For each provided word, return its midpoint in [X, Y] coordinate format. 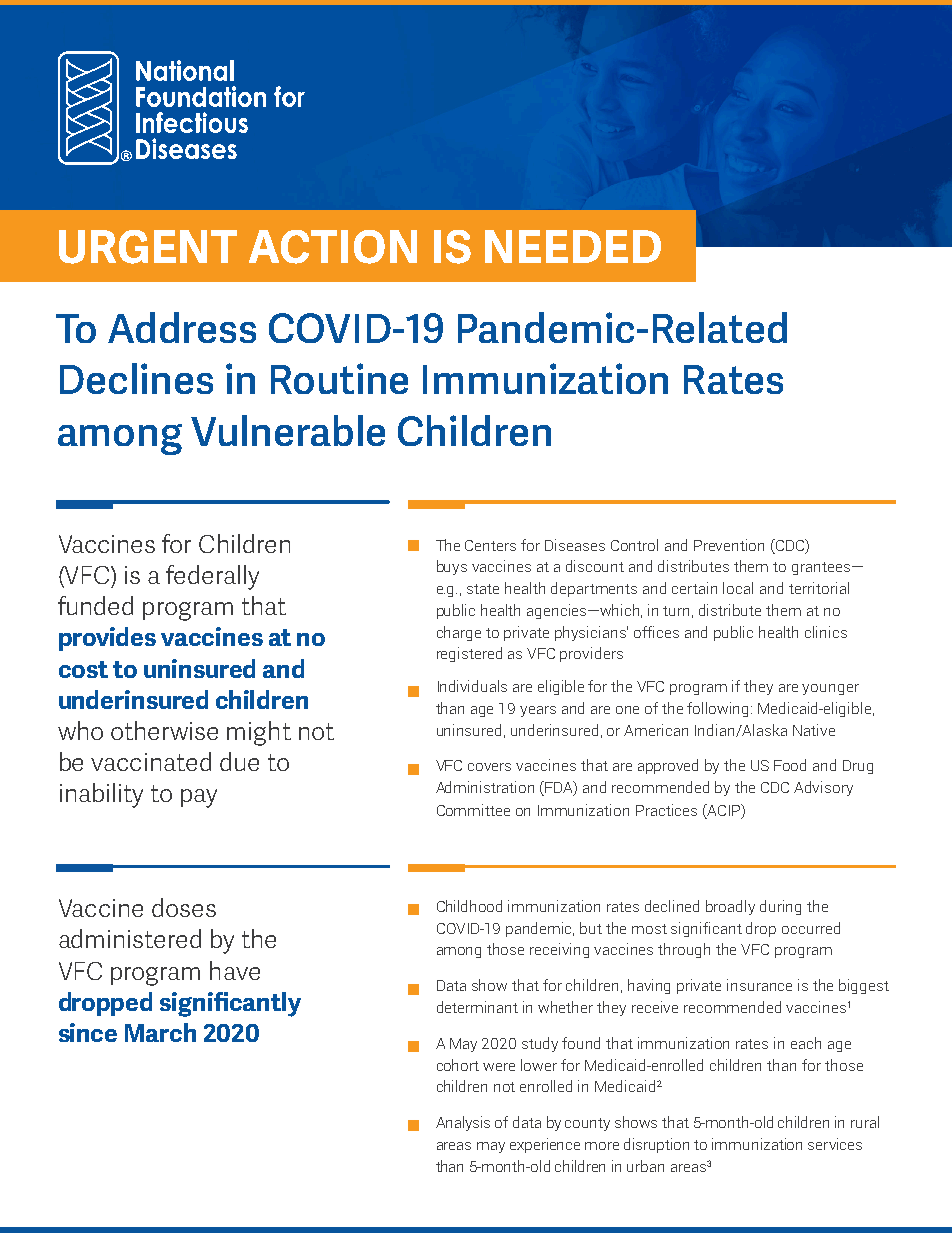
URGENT [148, 247]
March [160, 1032]
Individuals [472, 686]
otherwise [164, 730]
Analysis [463, 1123]
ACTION [333, 247]
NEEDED [573, 246]
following [719, 709]
